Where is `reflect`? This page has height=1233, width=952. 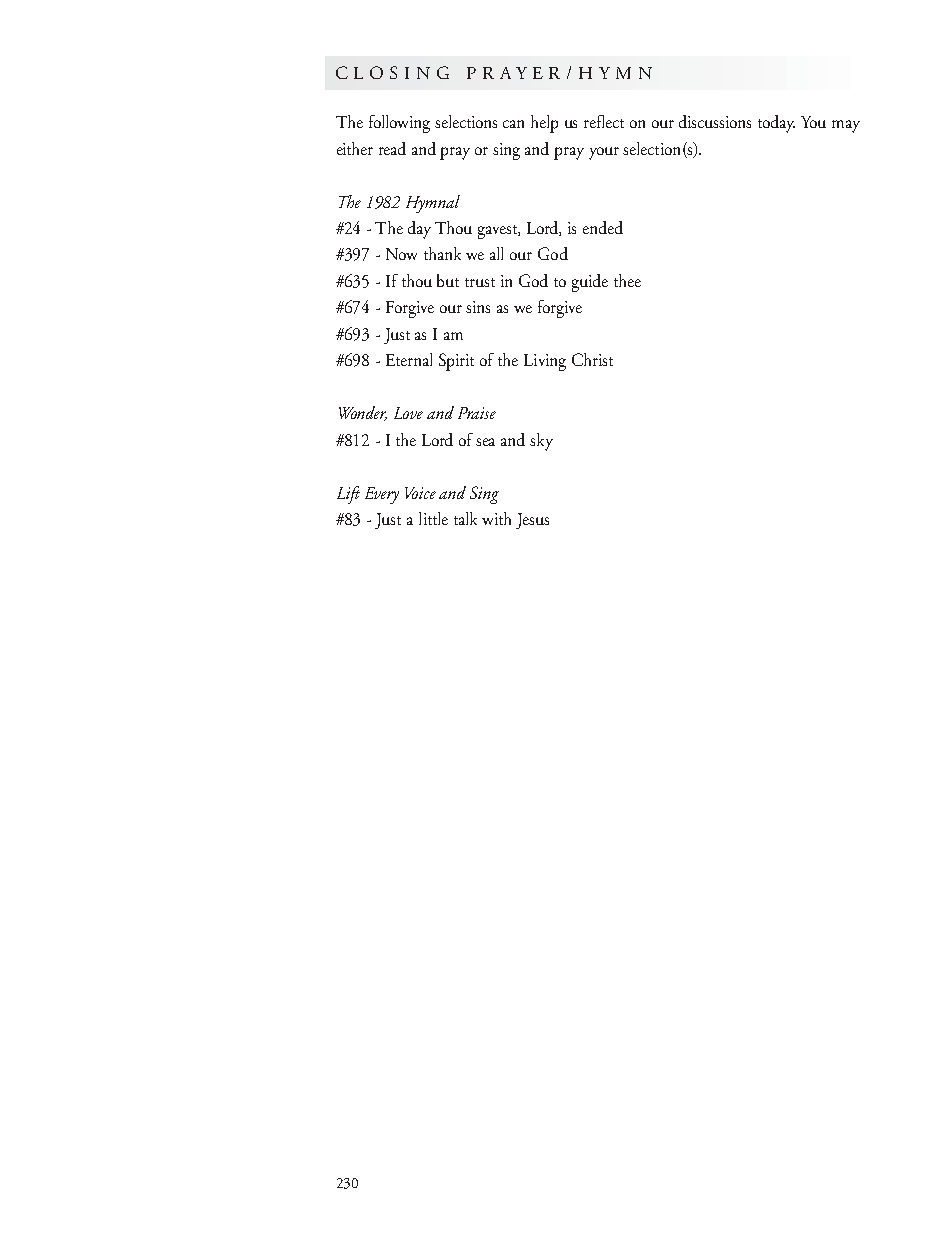 reflect is located at coordinates (604, 121).
